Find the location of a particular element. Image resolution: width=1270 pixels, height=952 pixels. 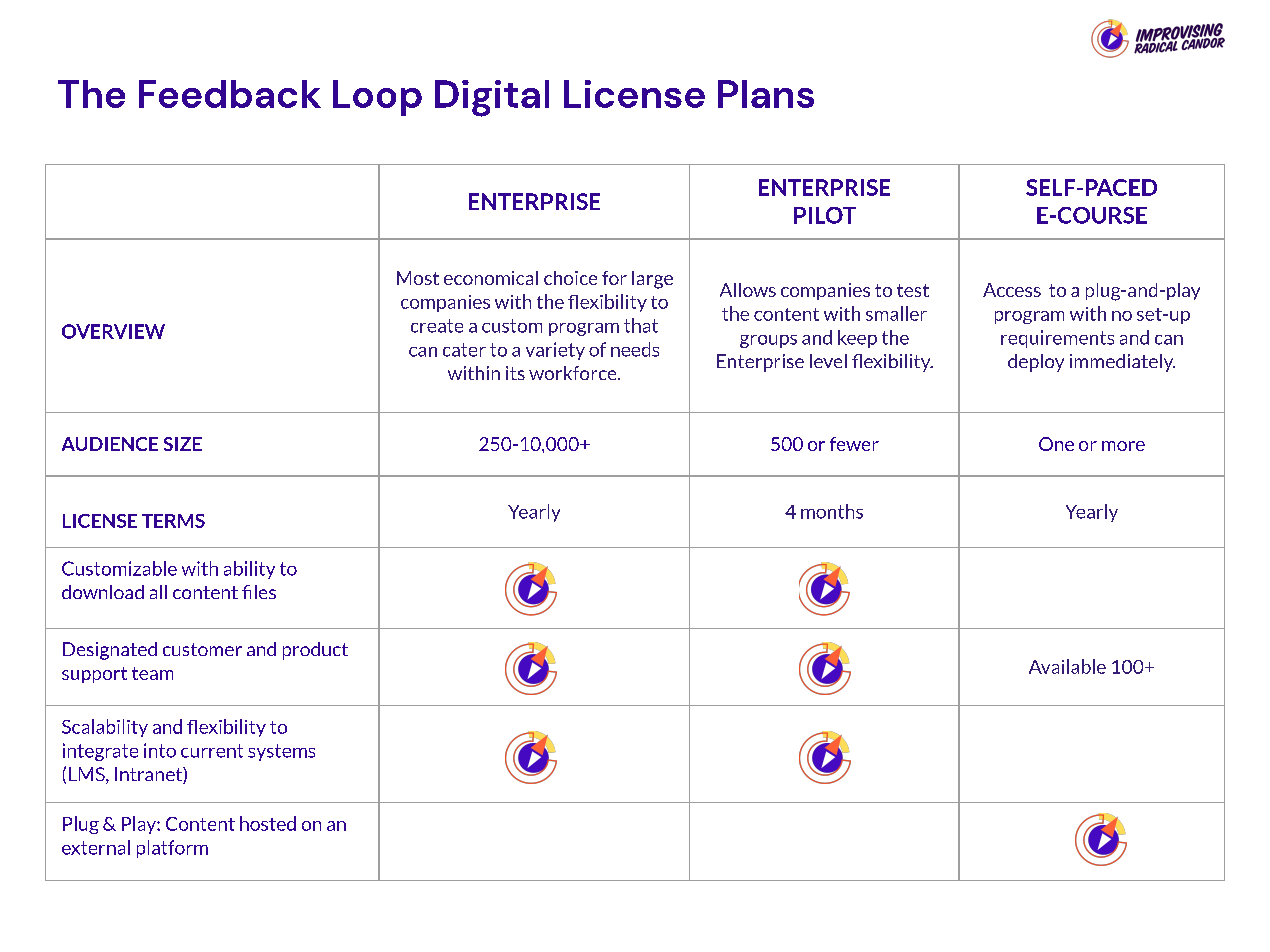

Feedback is located at coordinates (230, 94).
